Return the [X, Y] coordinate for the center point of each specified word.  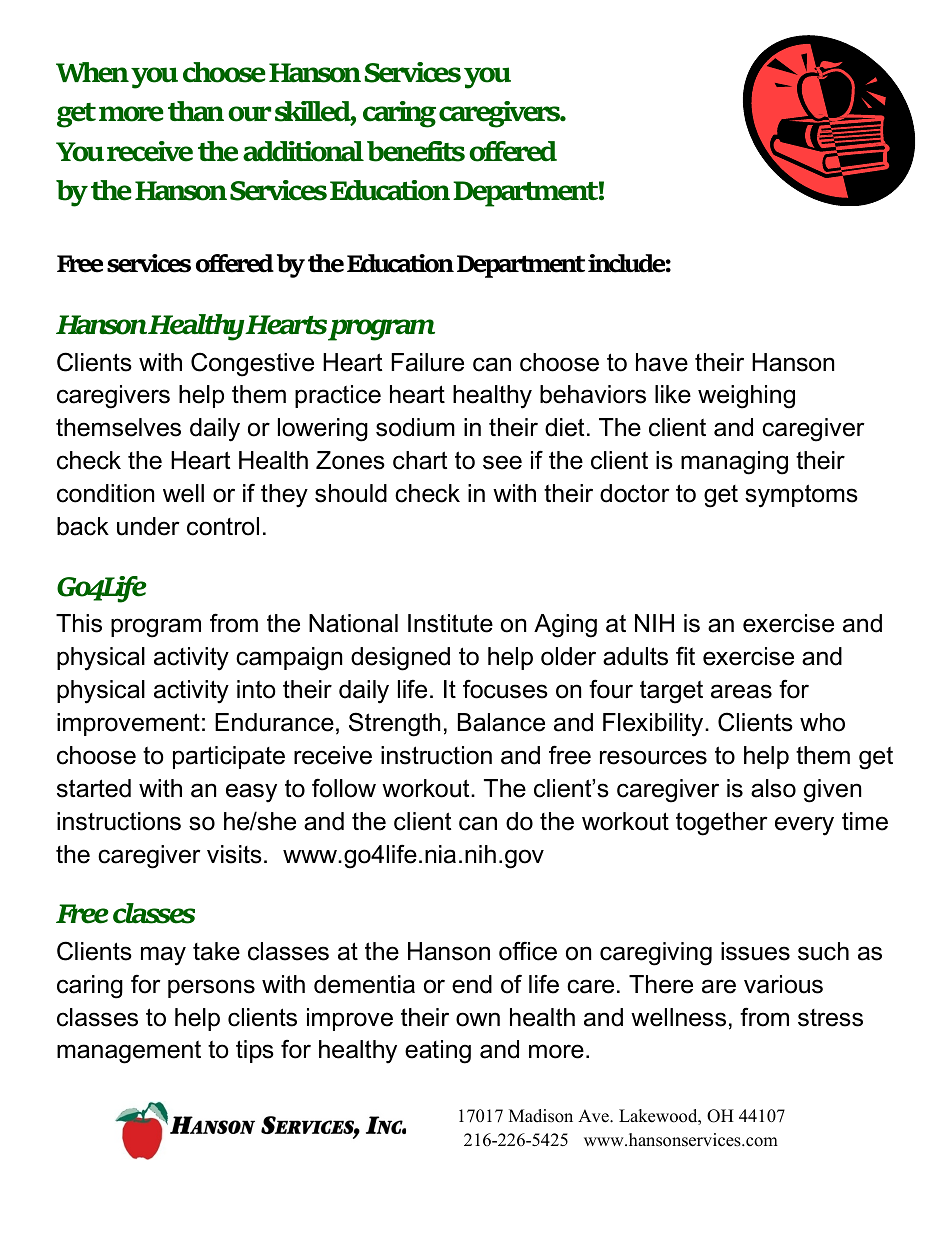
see [502, 462]
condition [105, 493]
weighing [746, 397]
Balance [501, 722]
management [129, 1052]
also [773, 788]
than [196, 111]
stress [830, 1018]
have [662, 362]
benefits [416, 151]
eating [438, 1052]
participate [229, 757]
